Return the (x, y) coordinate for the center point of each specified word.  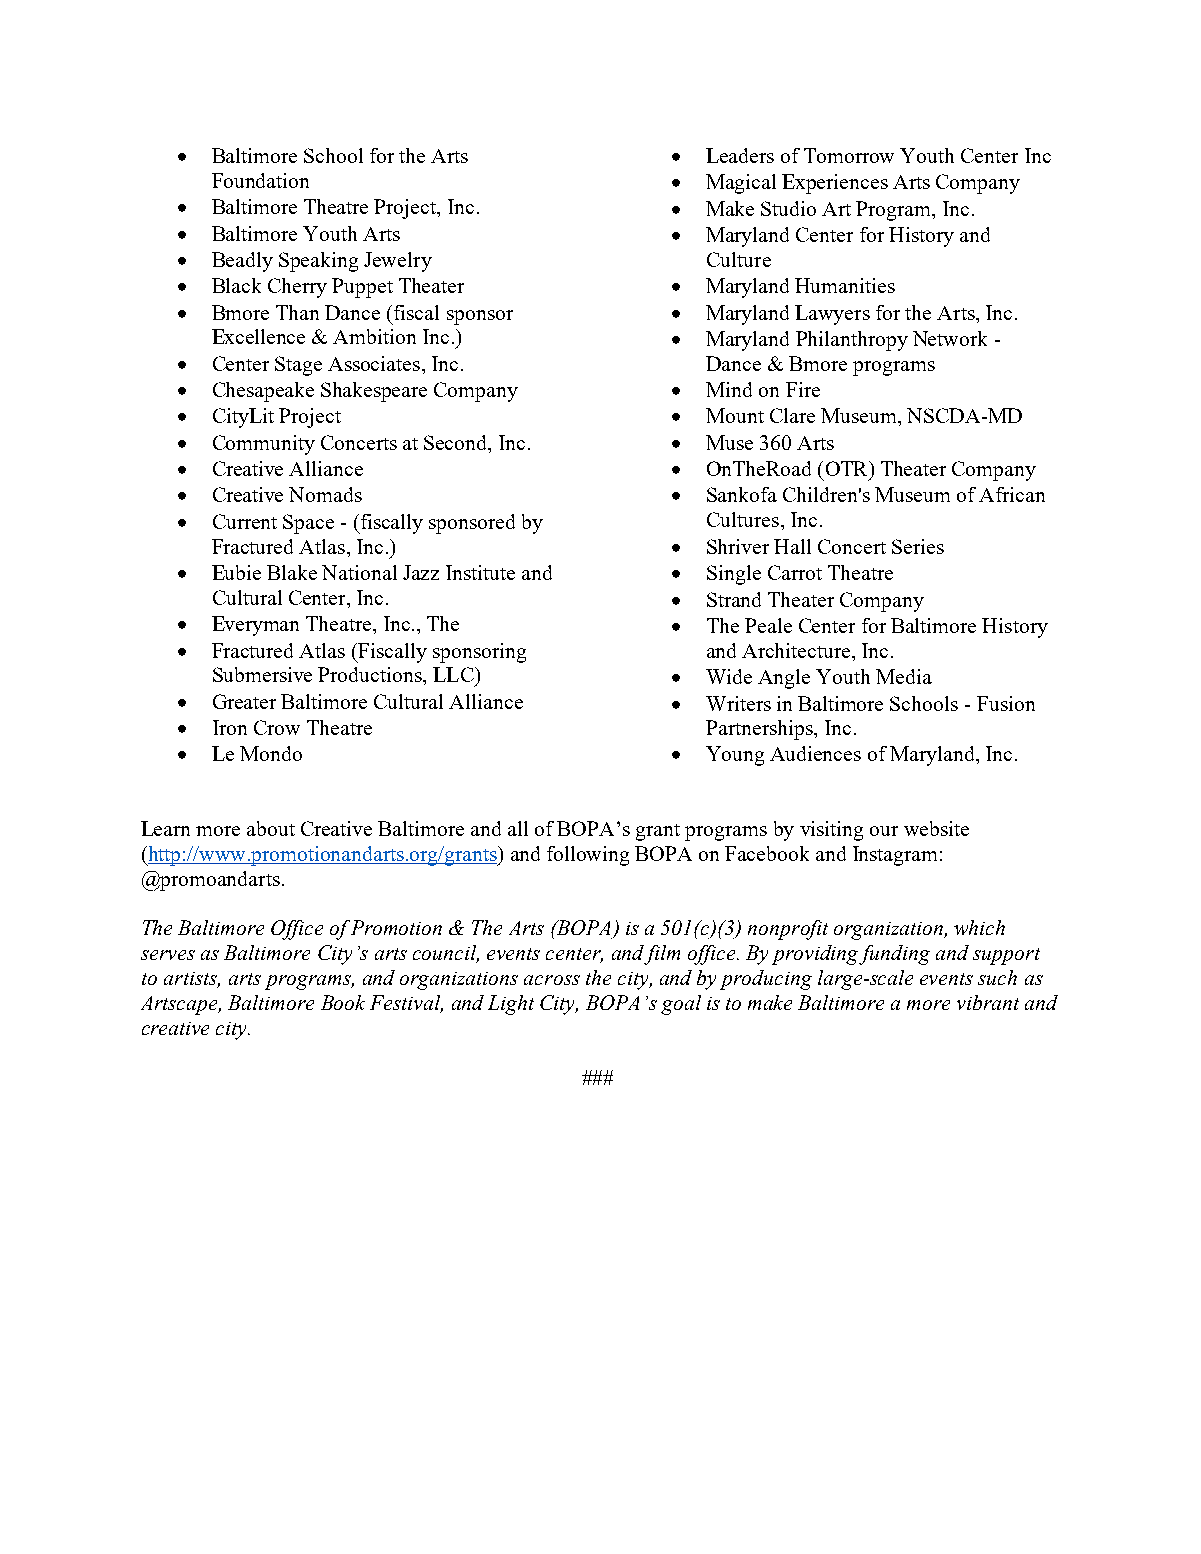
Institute (480, 572)
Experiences (835, 184)
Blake (292, 572)
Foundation (260, 180)
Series (918, 546)
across (552, 980)
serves (168, 955)
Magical (741, 184)
